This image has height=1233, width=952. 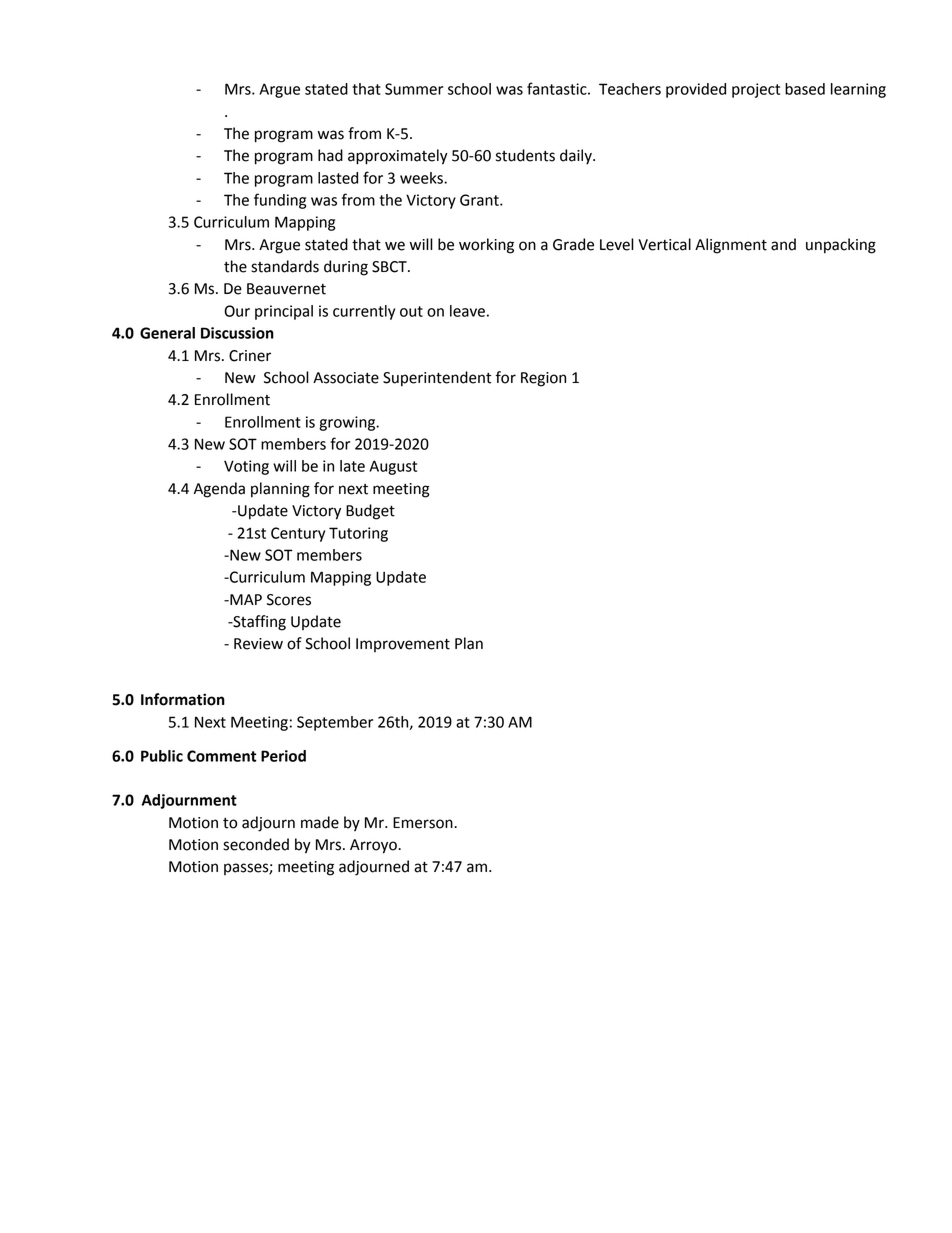 I want to click on students, so click(x=525, y=155).
